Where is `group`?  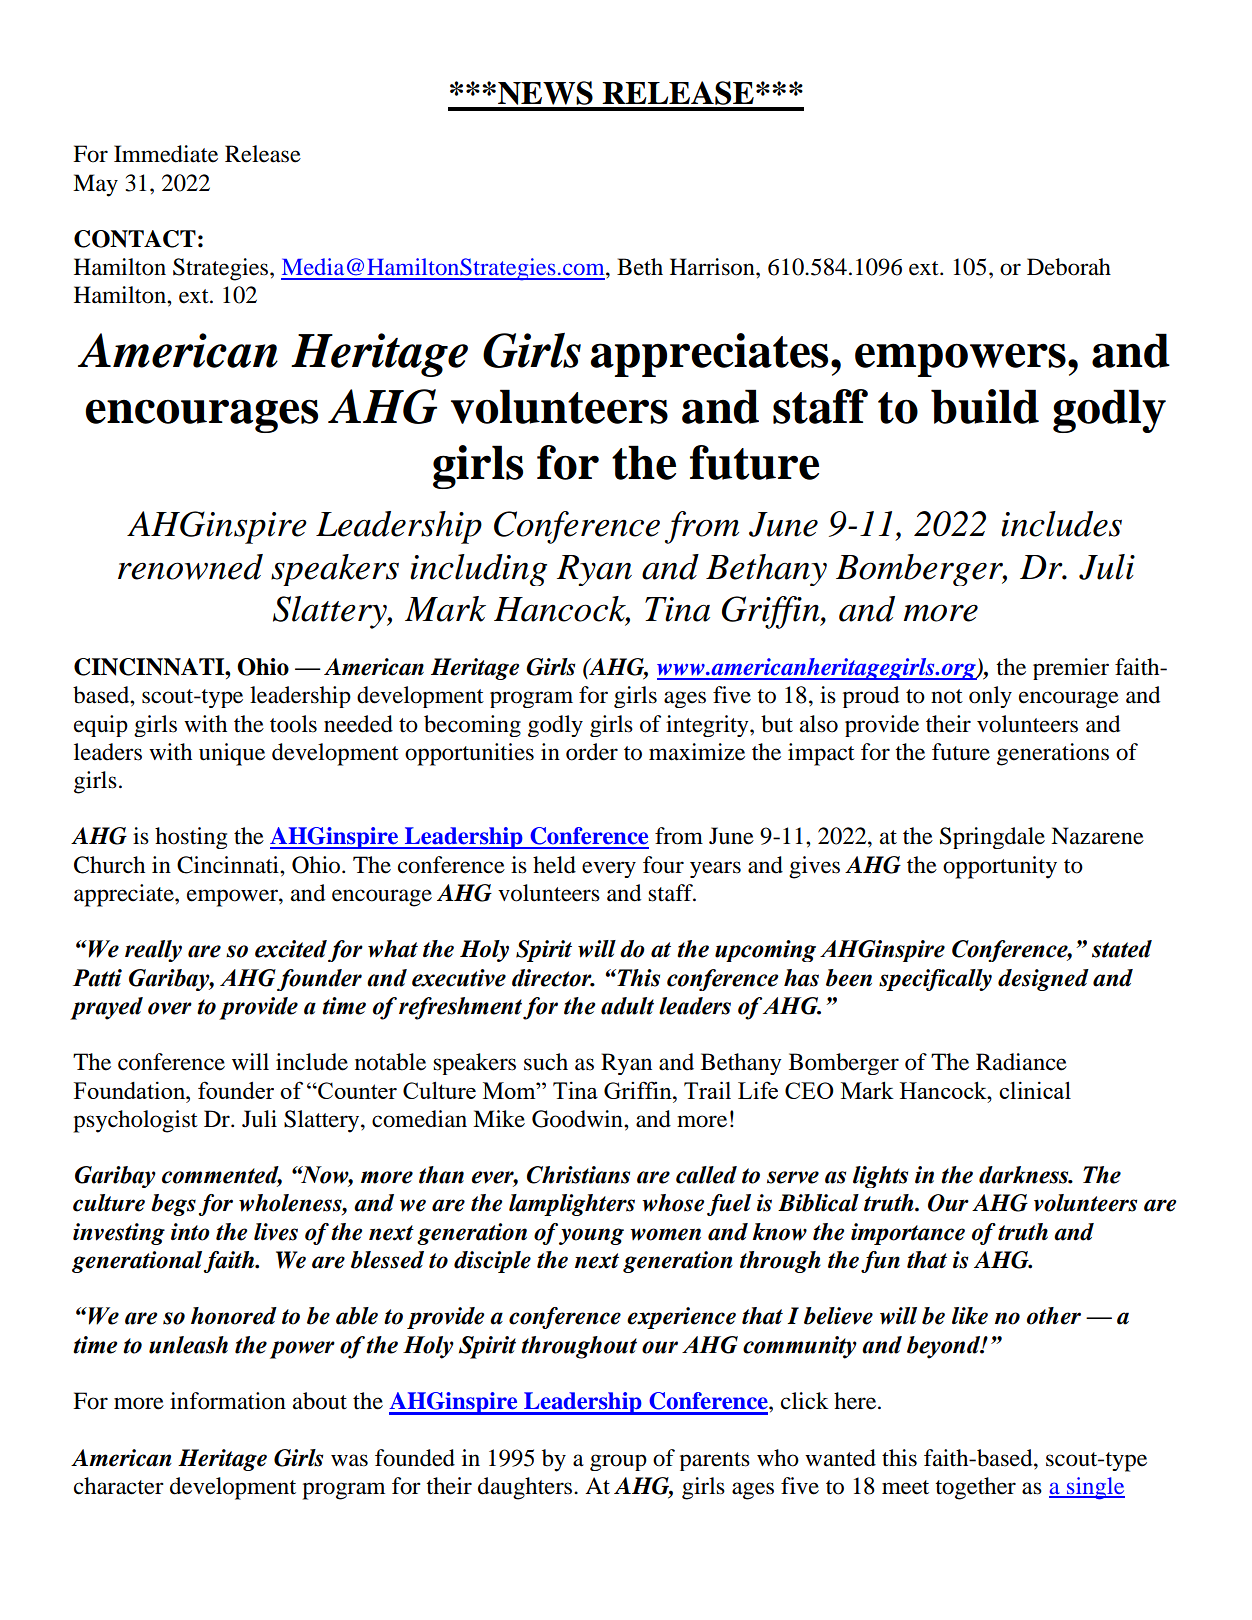
group is located at coordinates (618, 1462).
